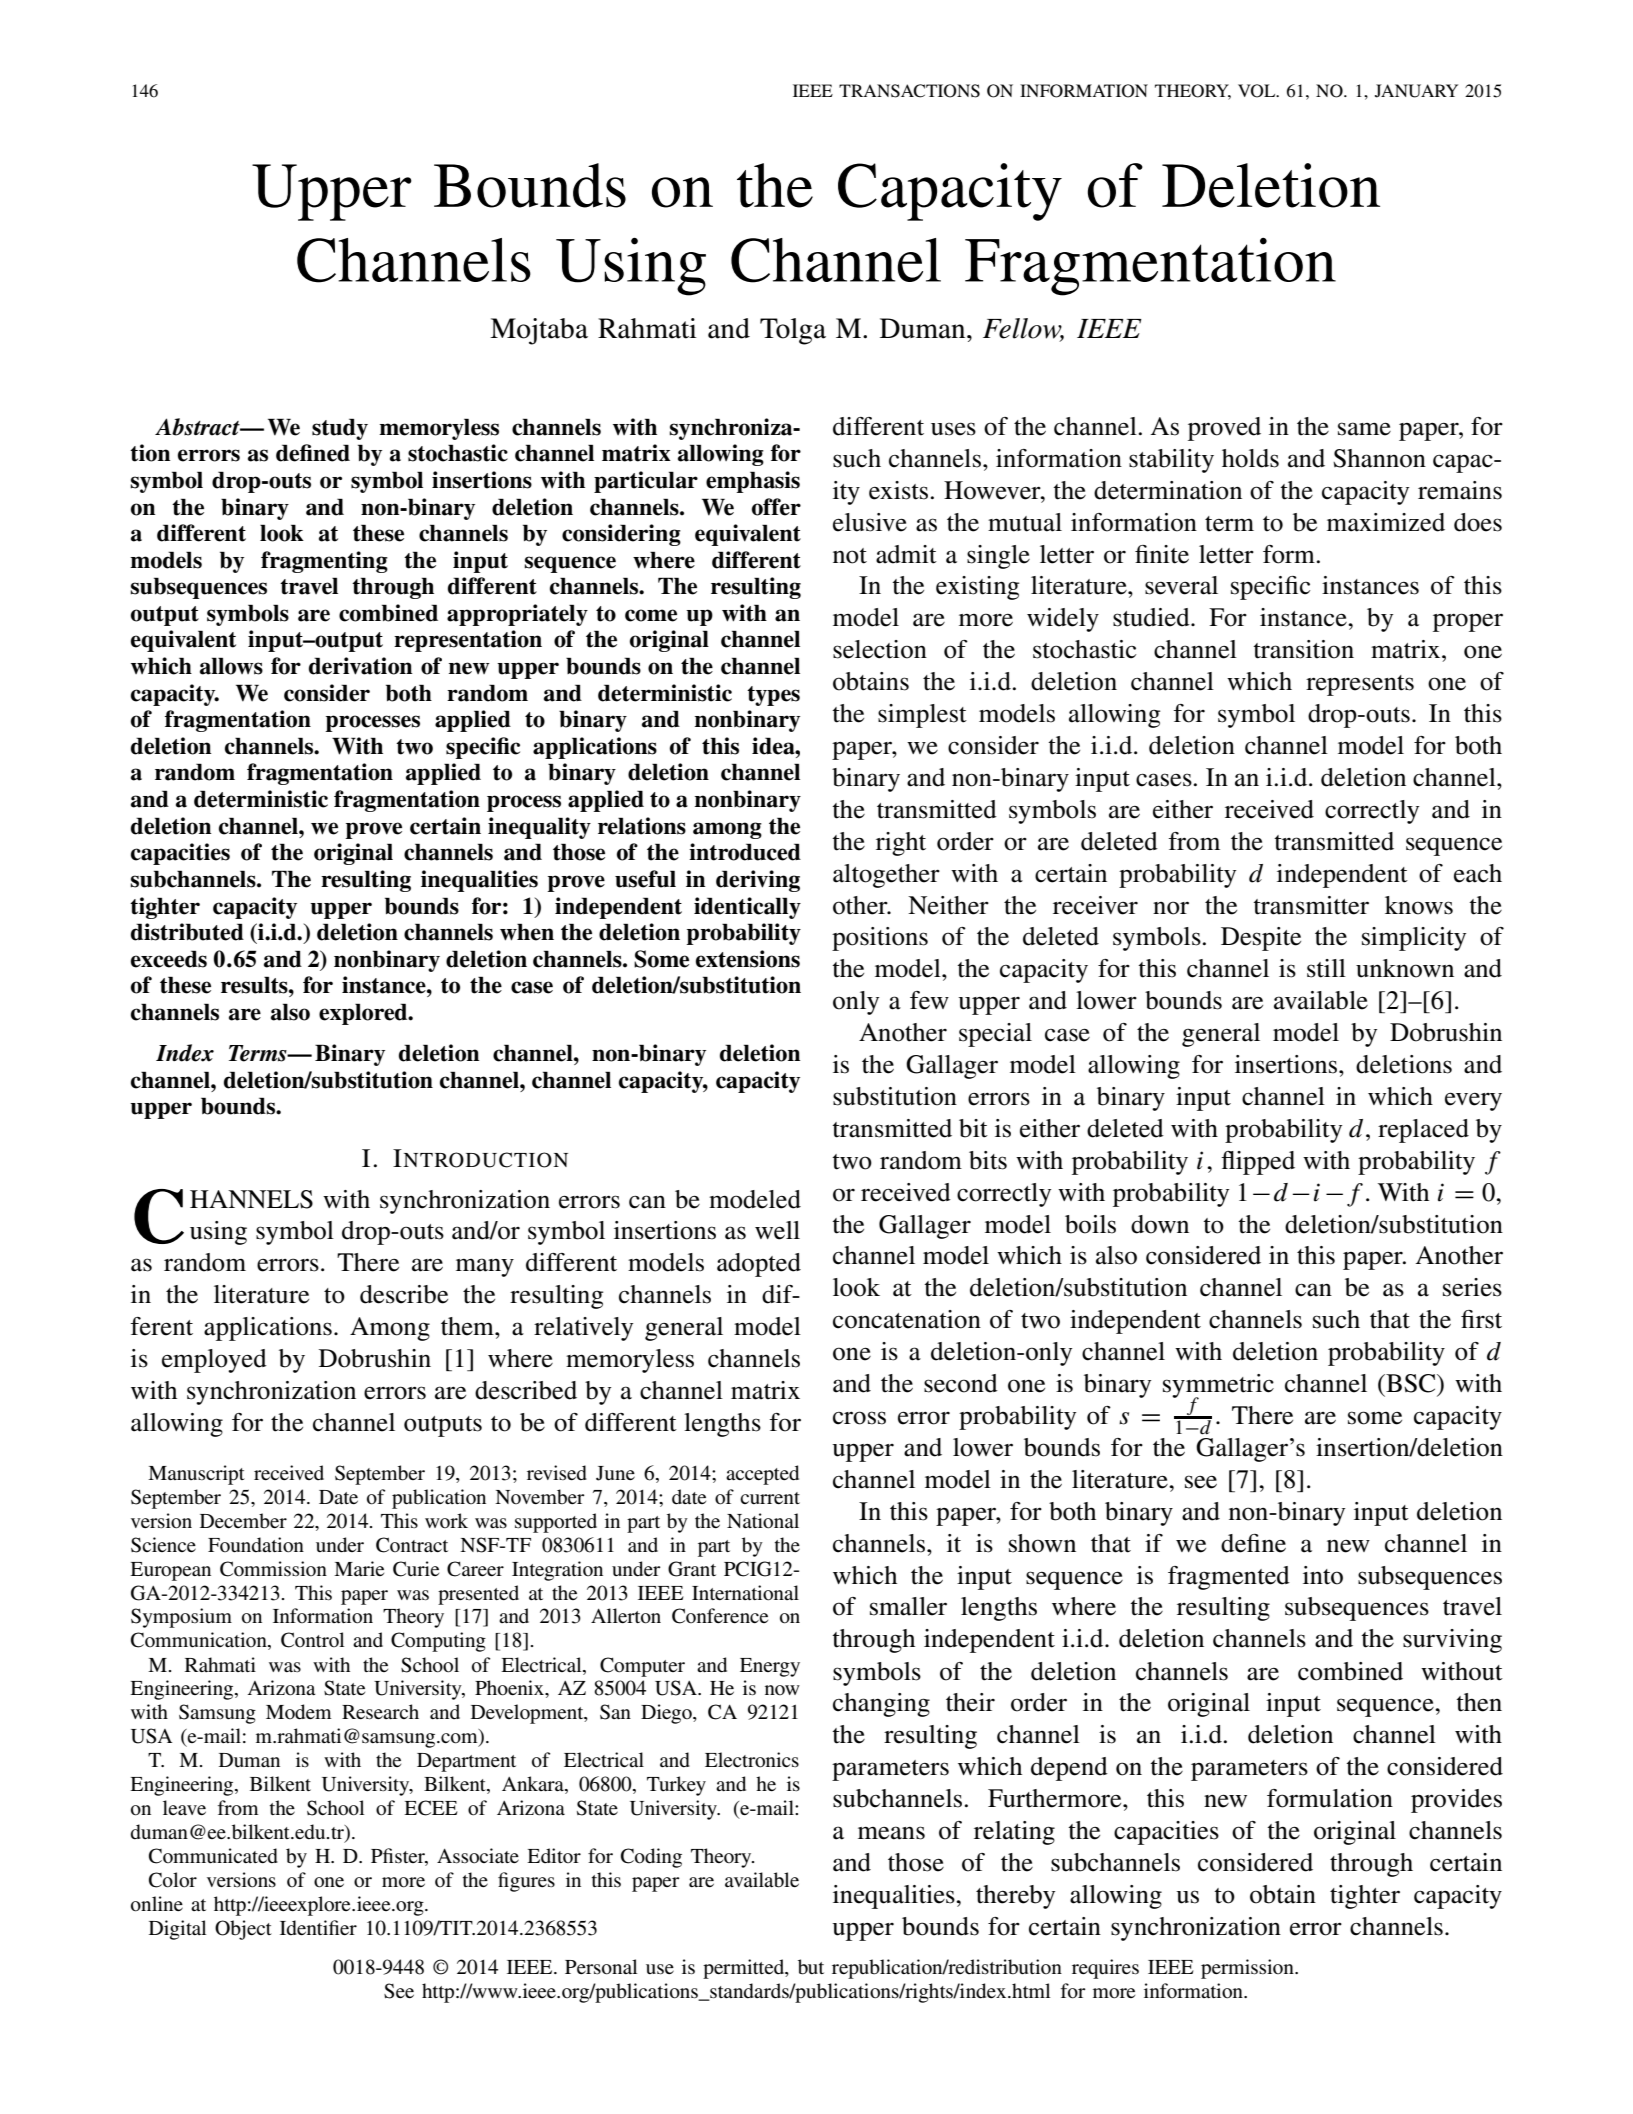 The height and width of the image is (2114, 1633). Describe the element at coordinates (214, 1361) in the image. I see `employed` at that location.
